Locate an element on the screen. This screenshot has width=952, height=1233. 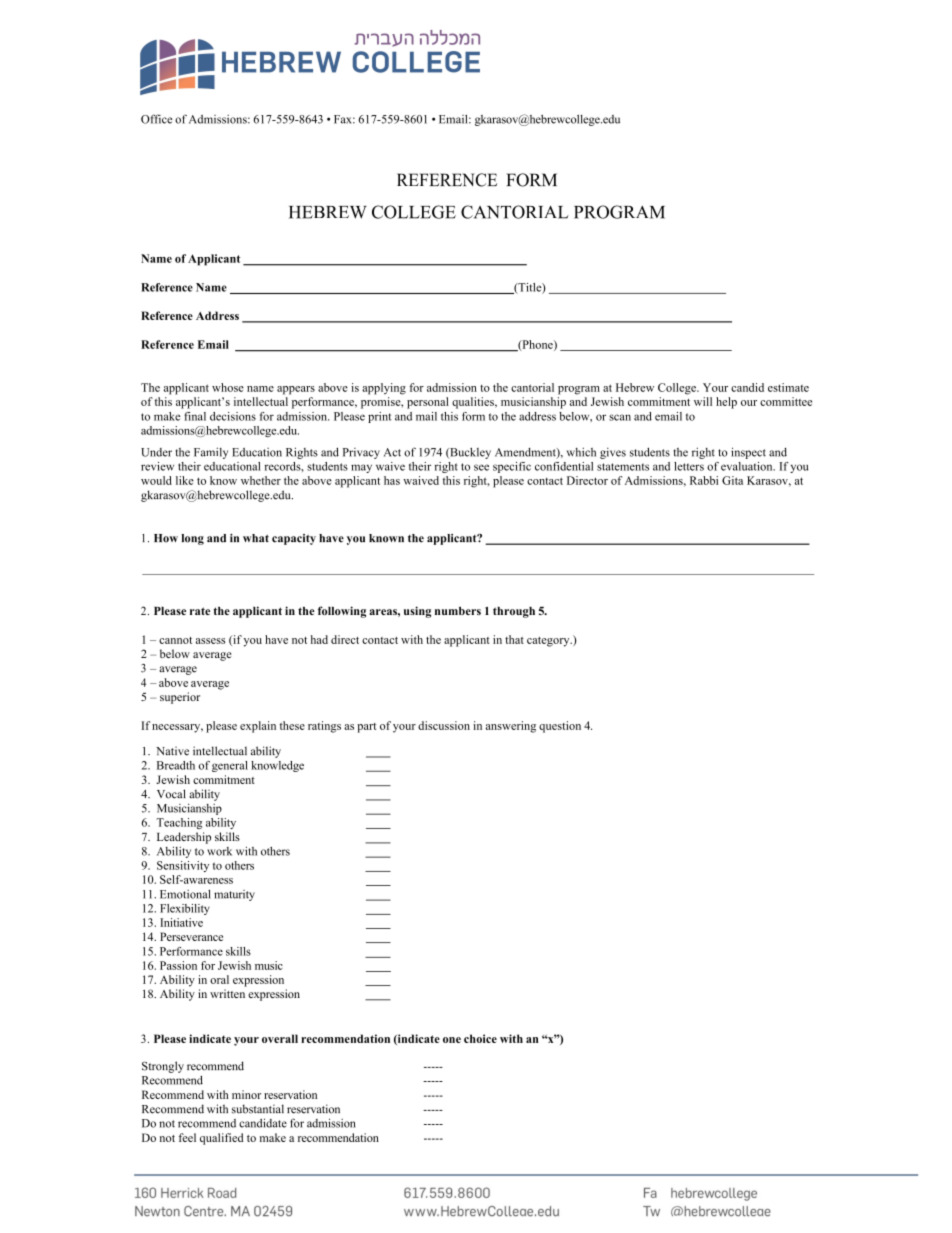
estimate is located at coordinates (788, 387).
